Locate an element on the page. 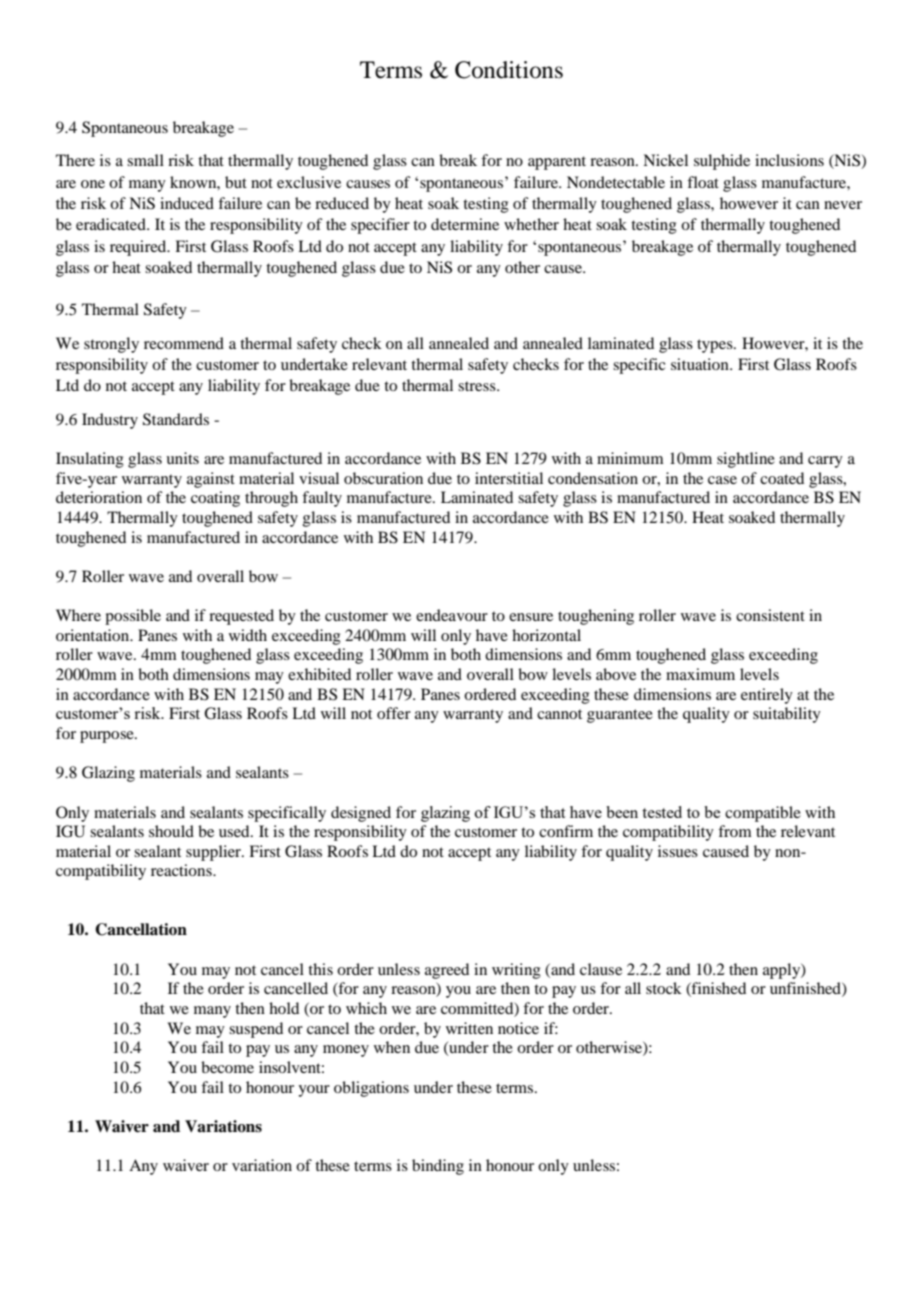 This page has width=924, height=1307. Conditions is located at coordinates (509, 70).
